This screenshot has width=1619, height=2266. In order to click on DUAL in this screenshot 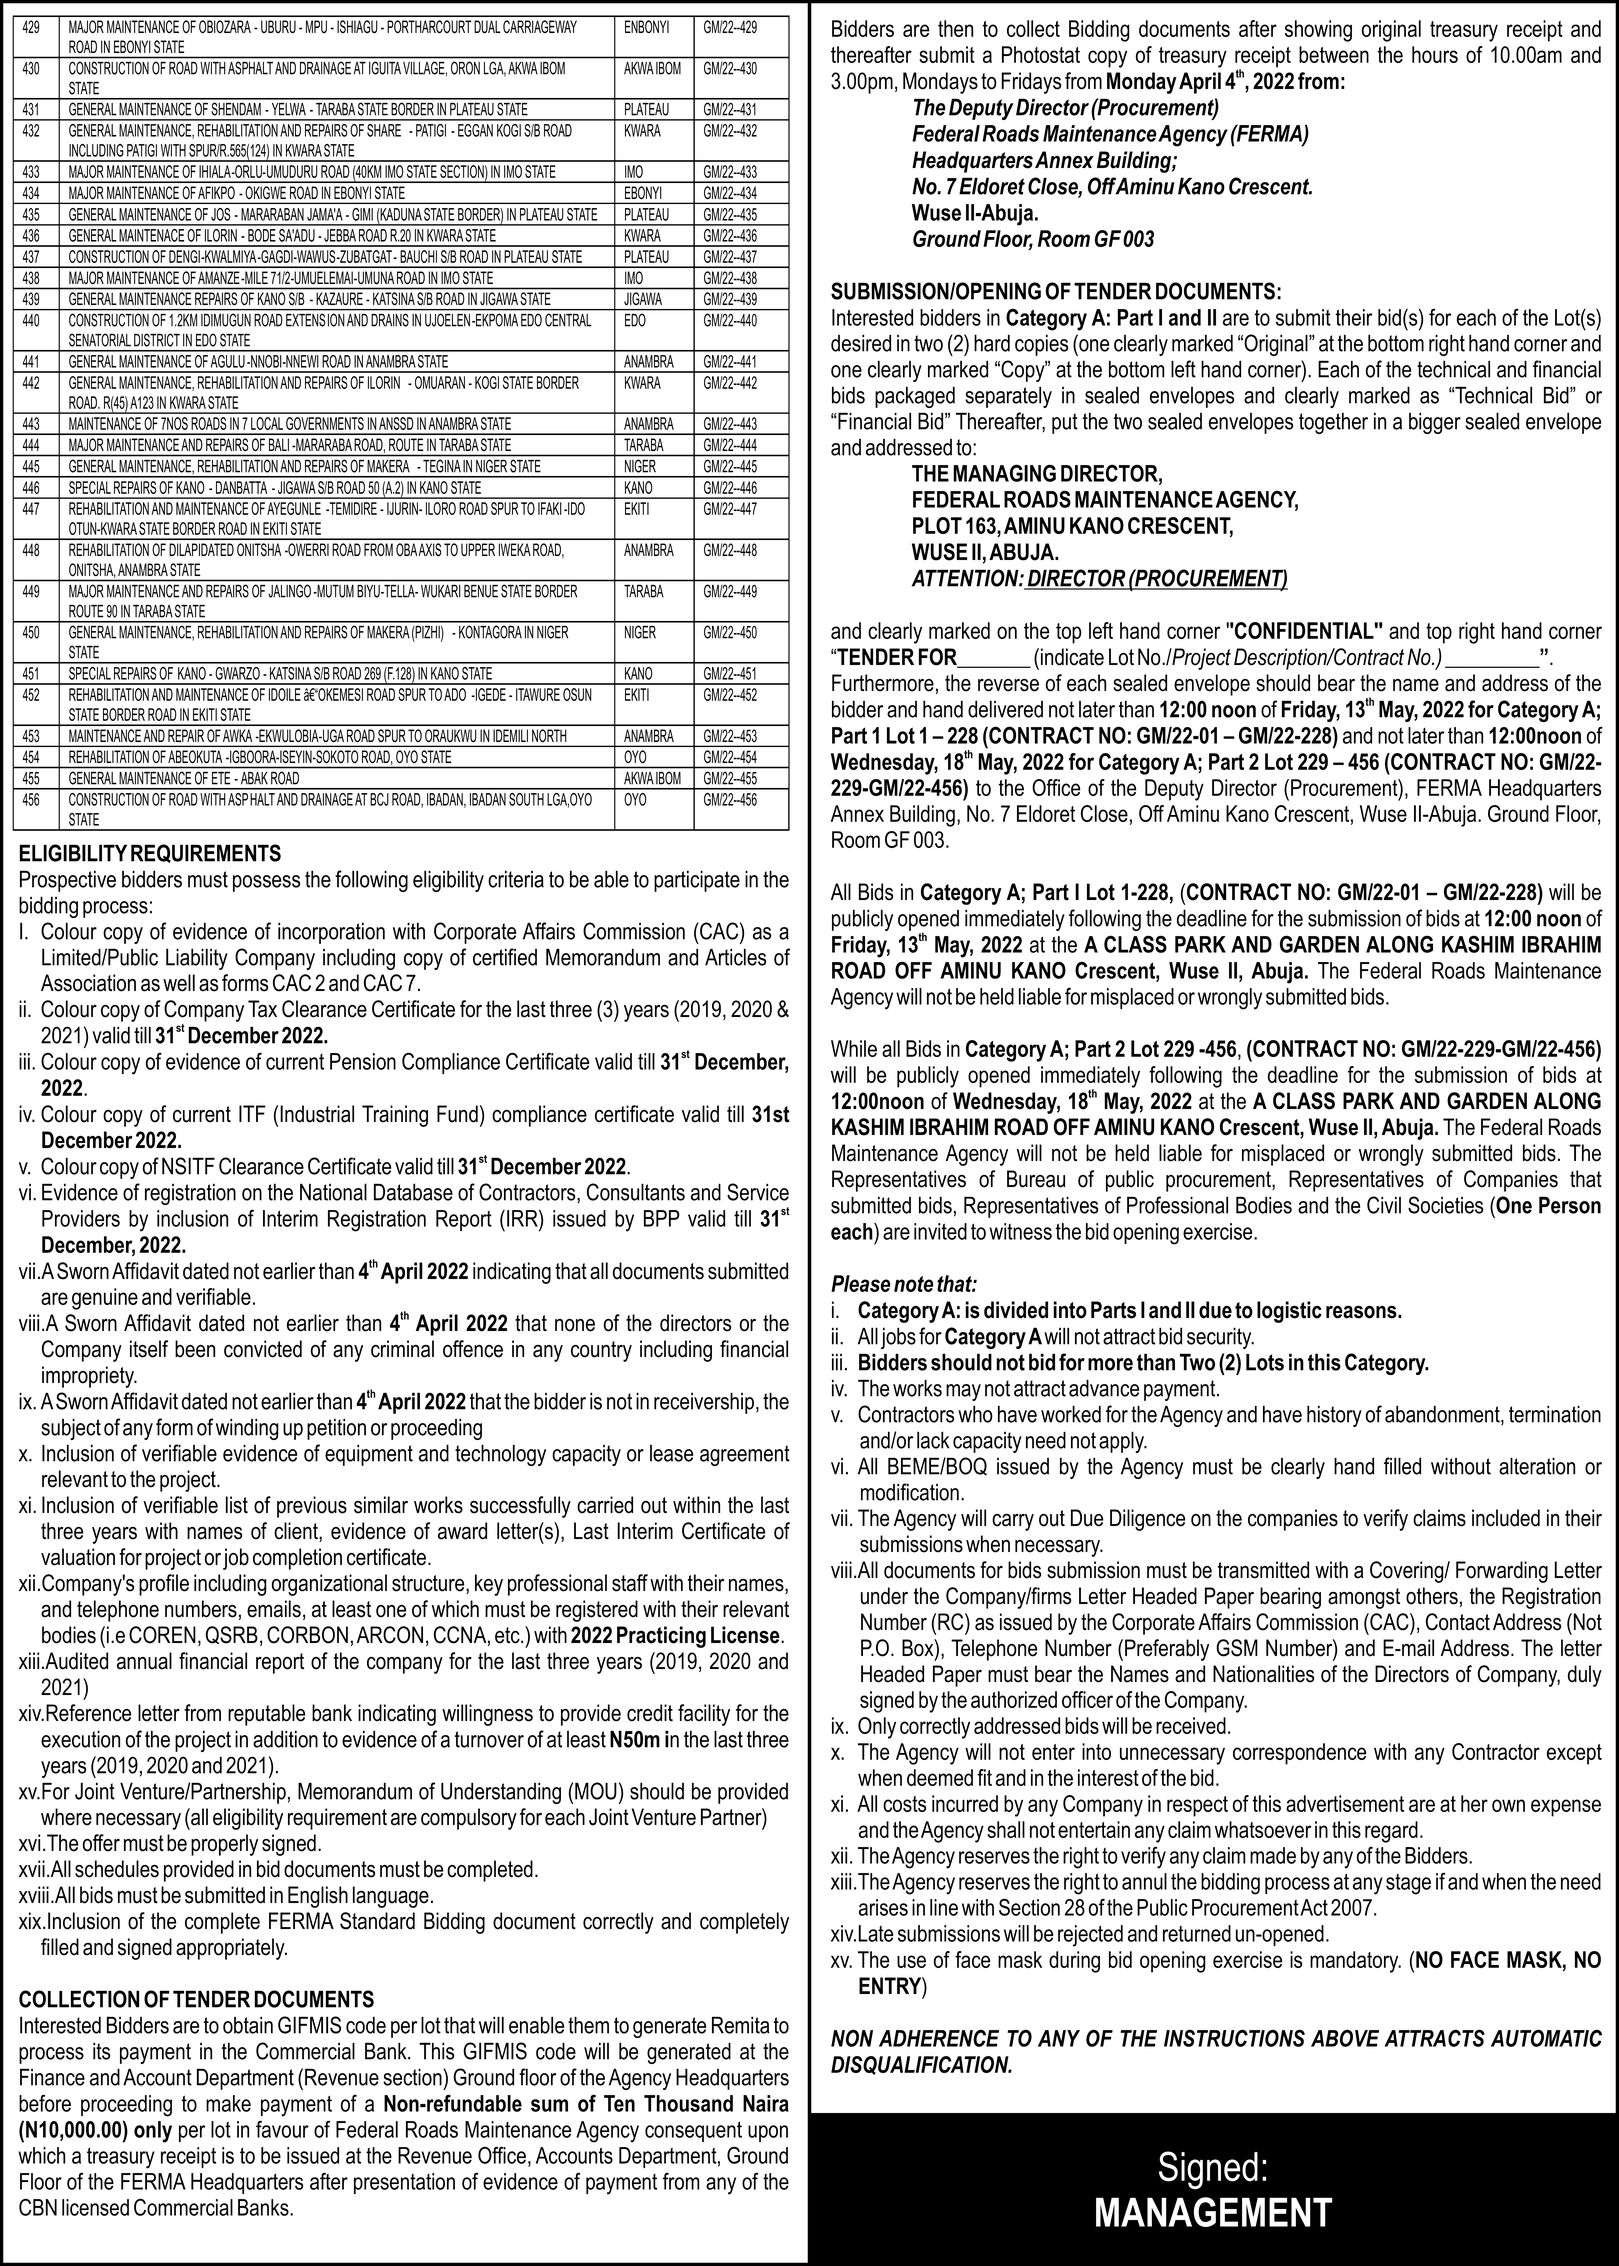, I will do `click(487, 26)`.
